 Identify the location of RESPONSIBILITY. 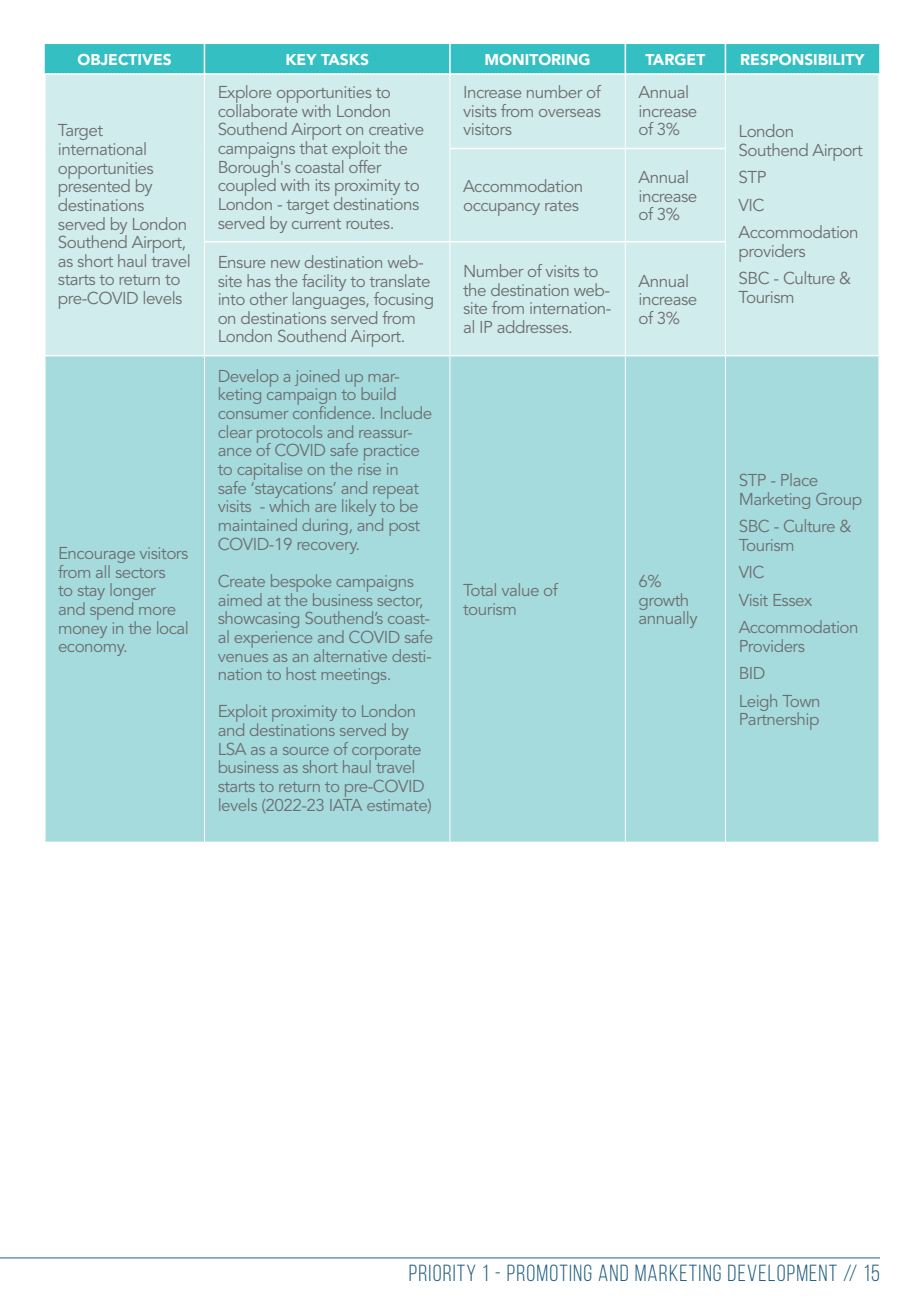
(802, 59).
